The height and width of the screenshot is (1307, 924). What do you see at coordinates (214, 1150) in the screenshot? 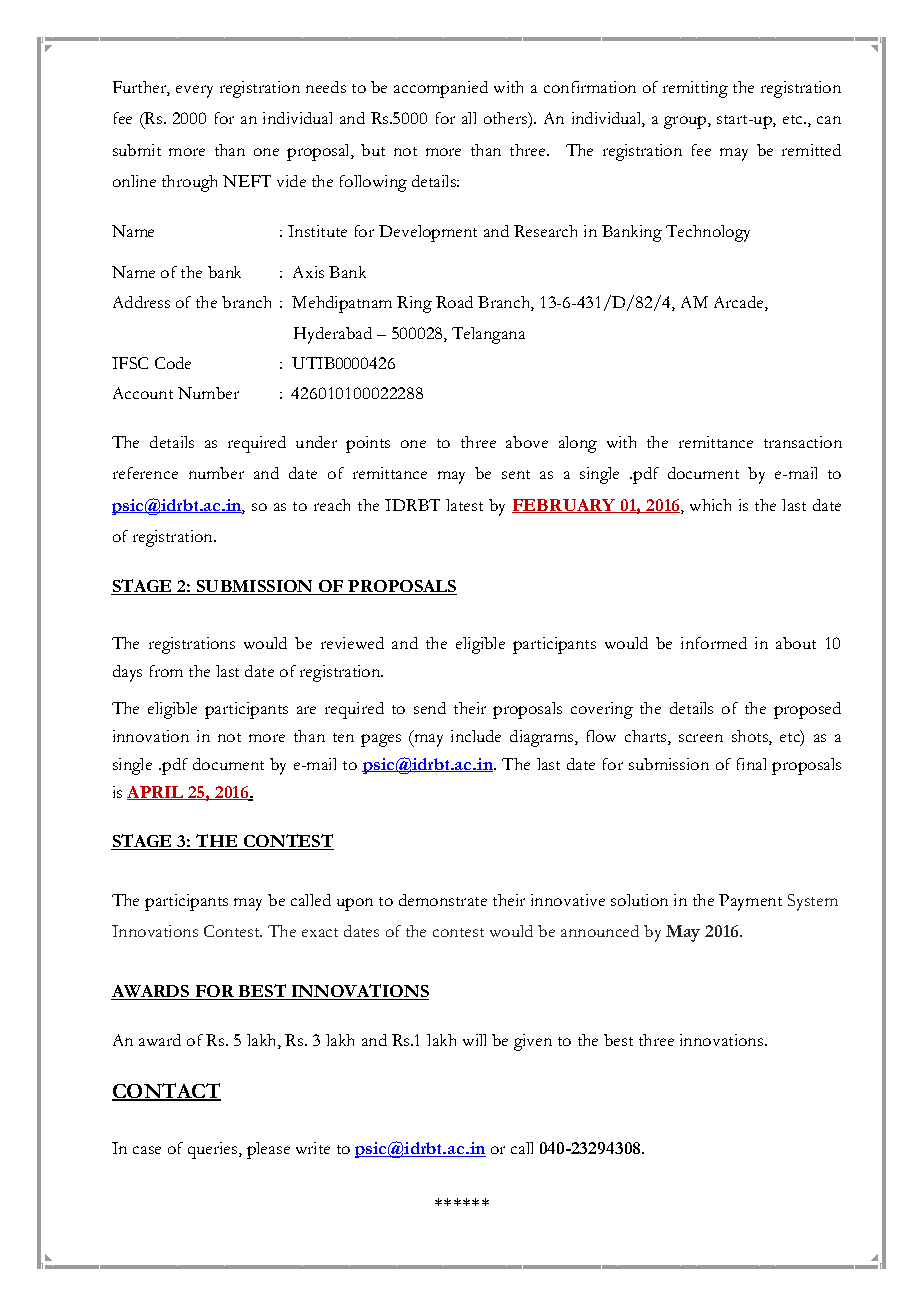
I see `queries` at bounding box center [214, 1150].
